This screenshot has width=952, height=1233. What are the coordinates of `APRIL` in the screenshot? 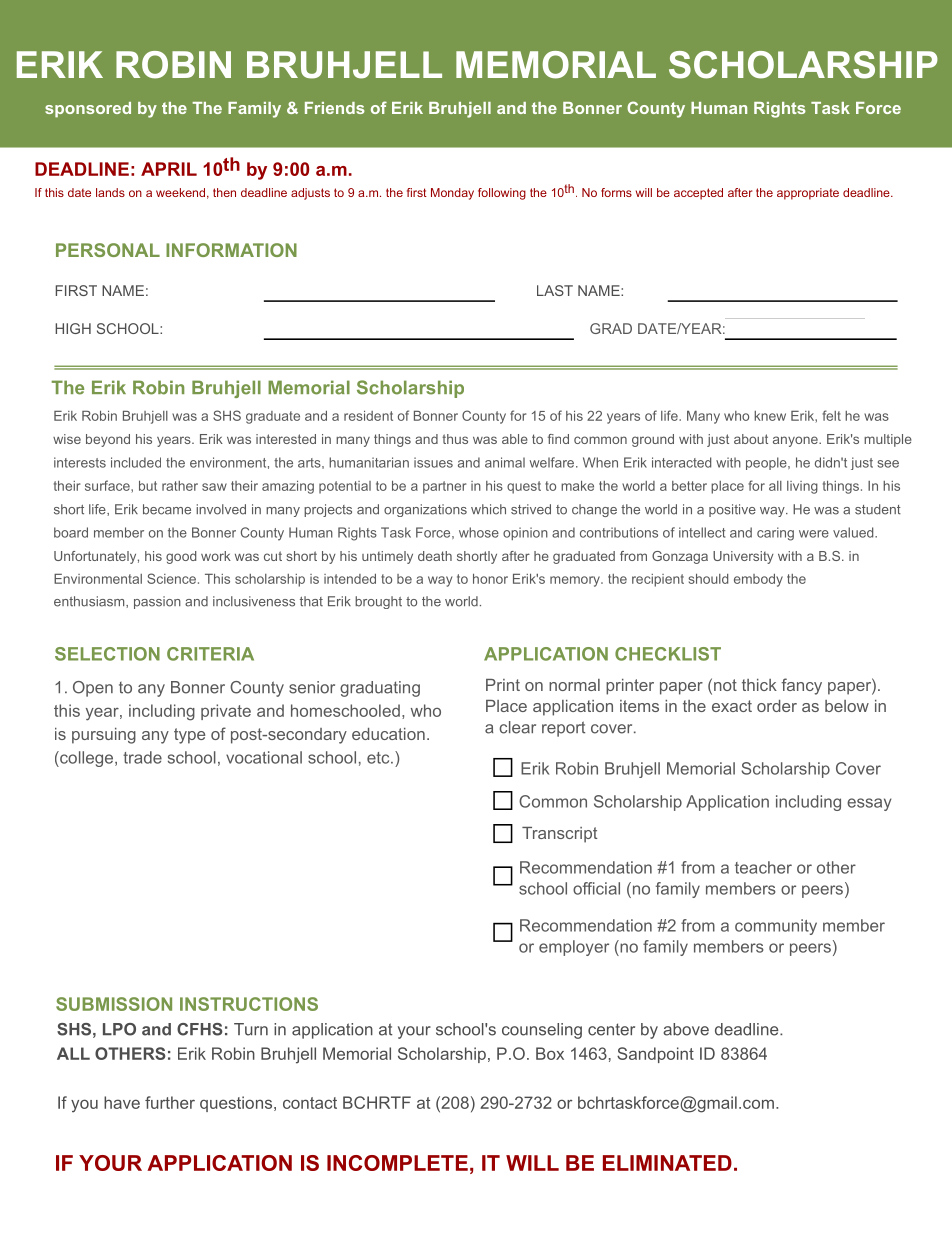 It's located at (169, 169).
